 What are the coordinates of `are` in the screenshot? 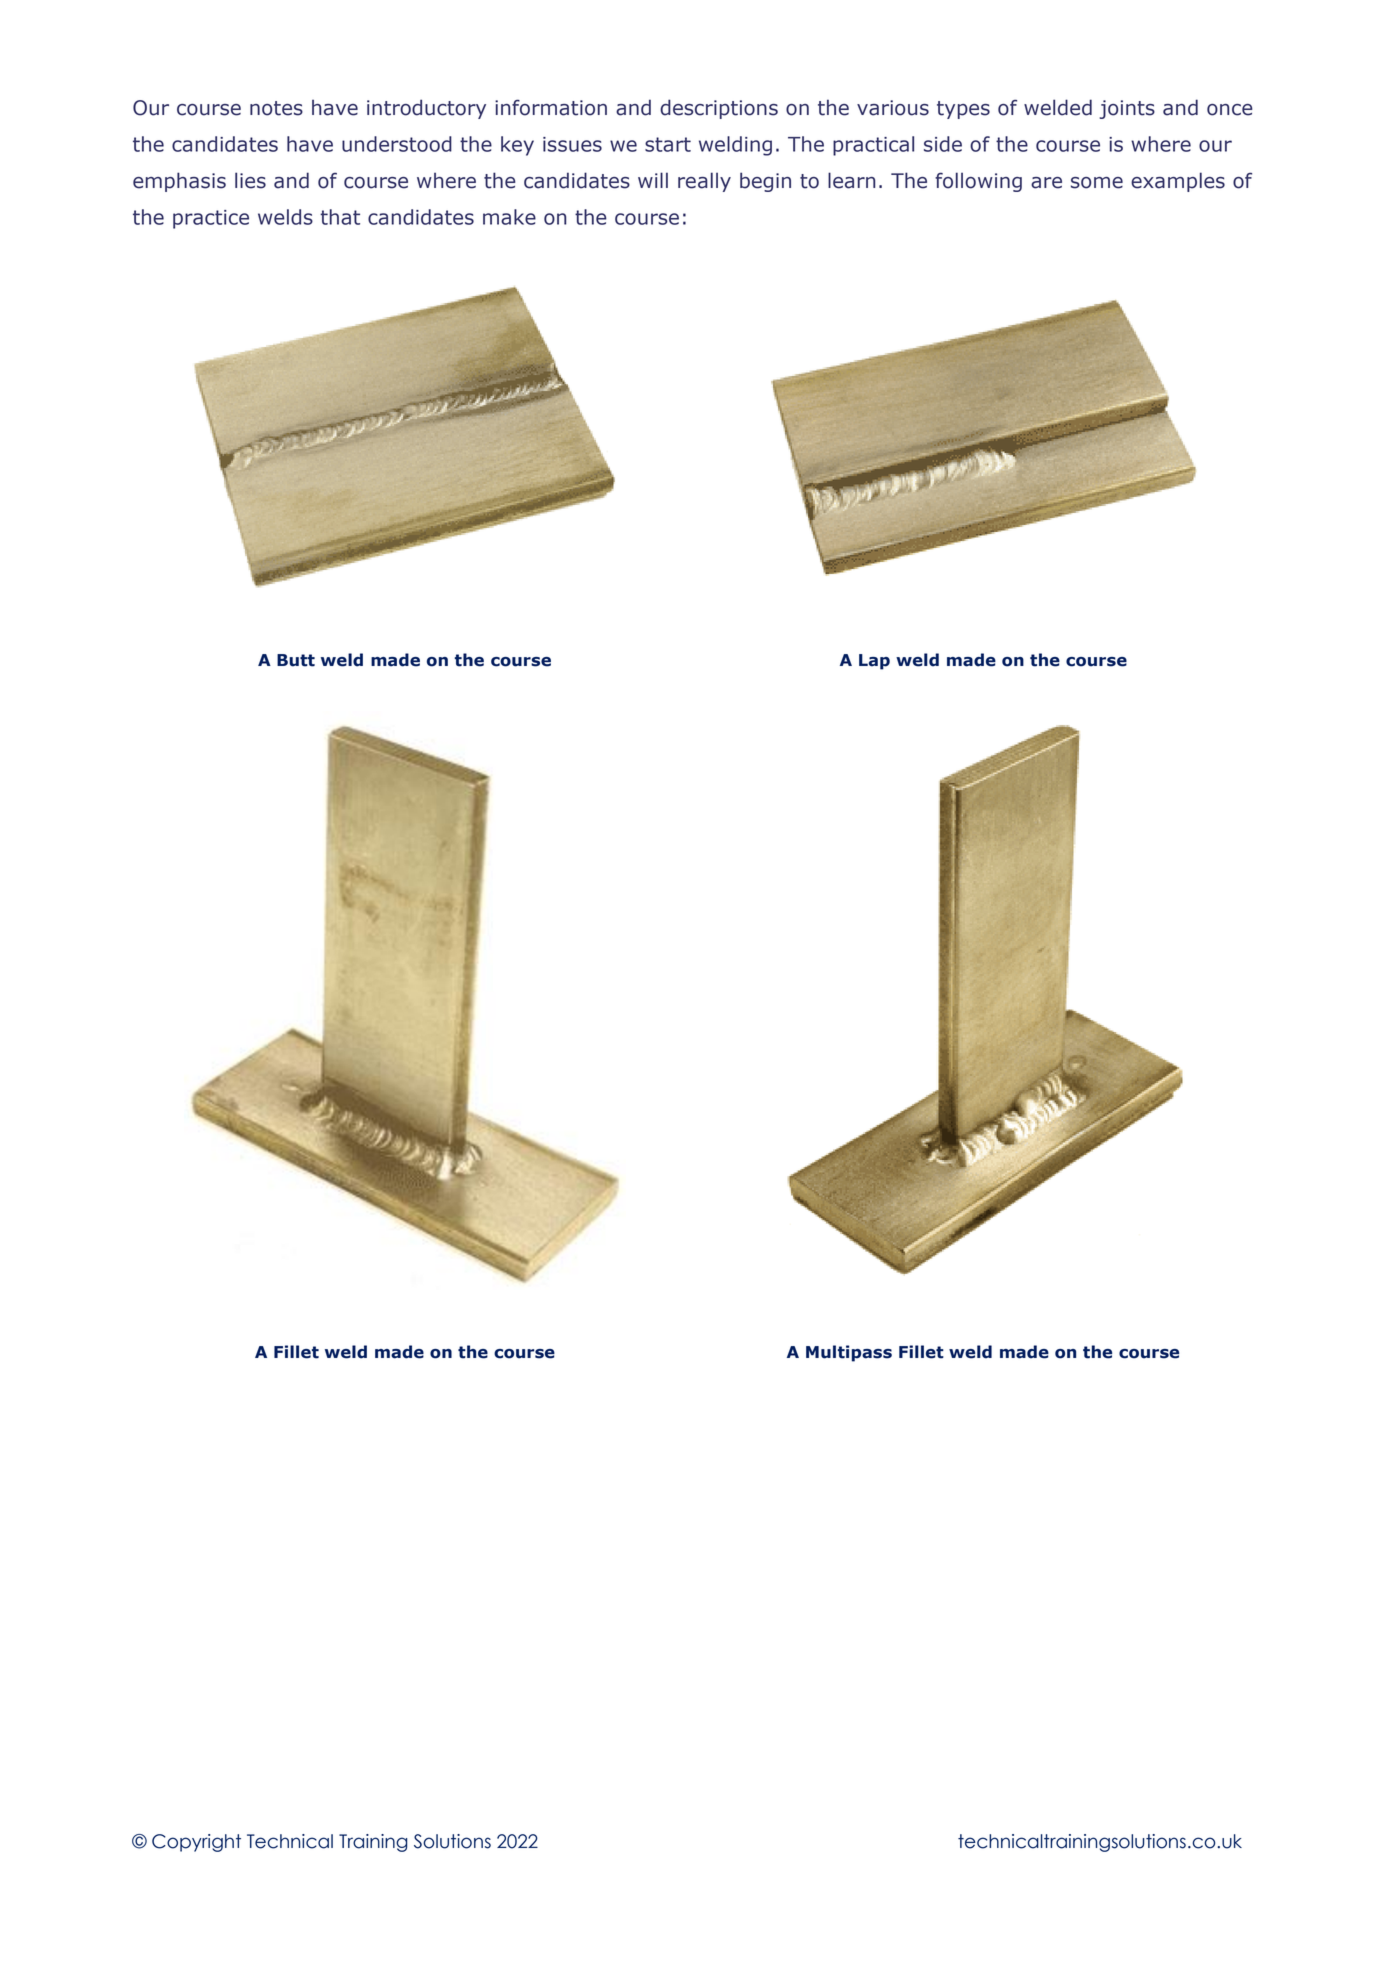 It's located at (1046, 183).
